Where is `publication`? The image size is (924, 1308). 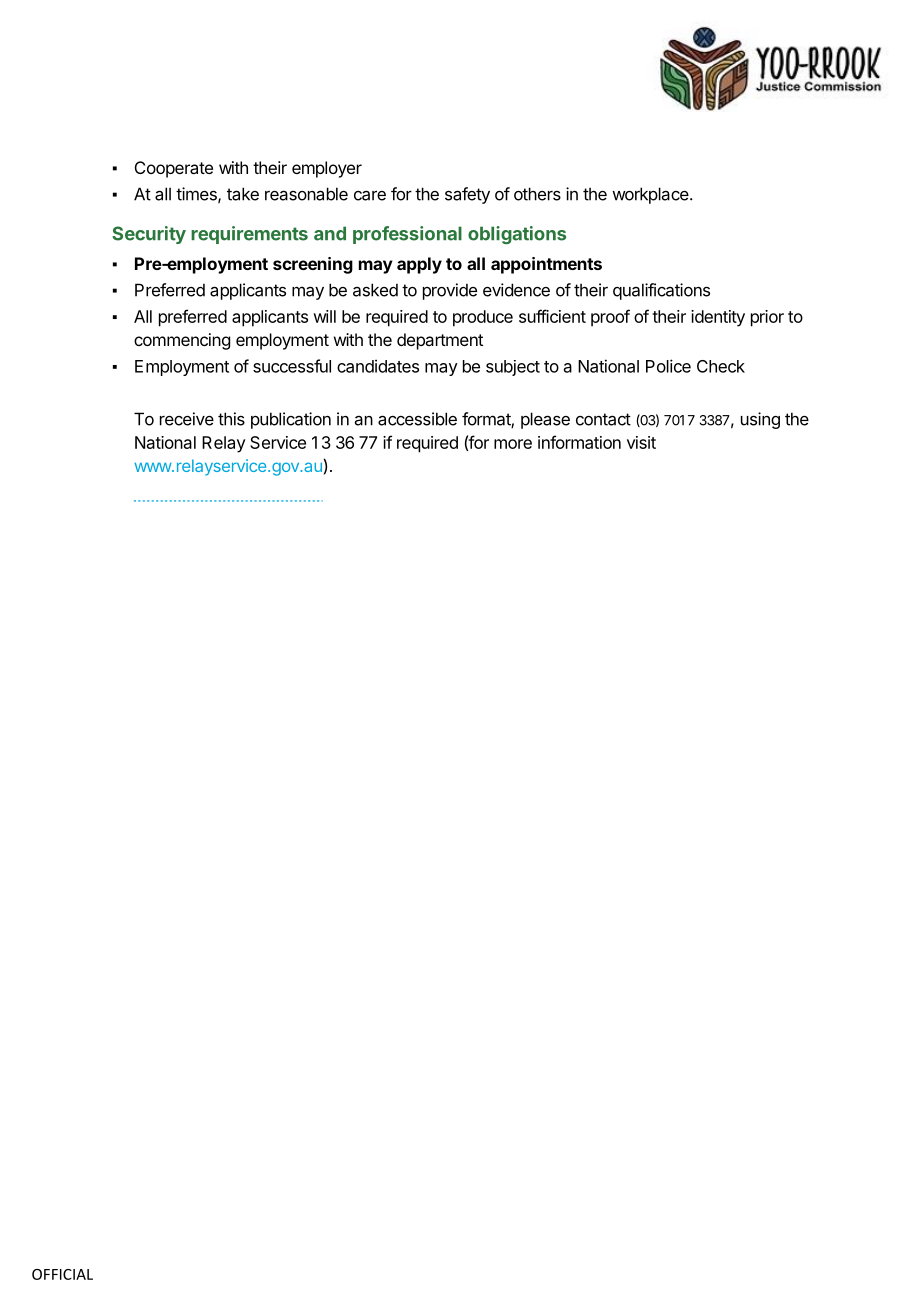 publication is located at coordinates (291, 420).
